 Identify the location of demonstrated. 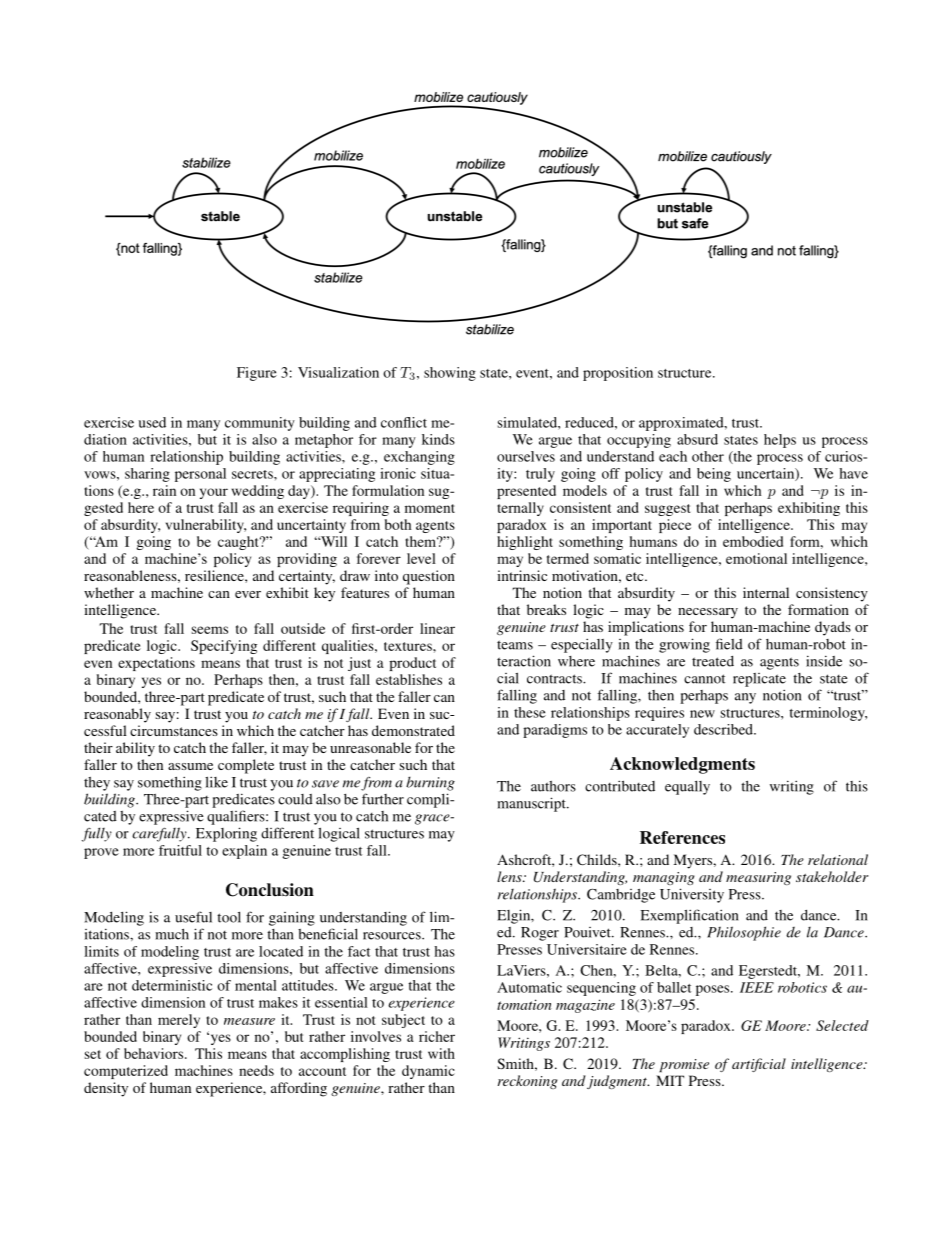
(413, 730).
